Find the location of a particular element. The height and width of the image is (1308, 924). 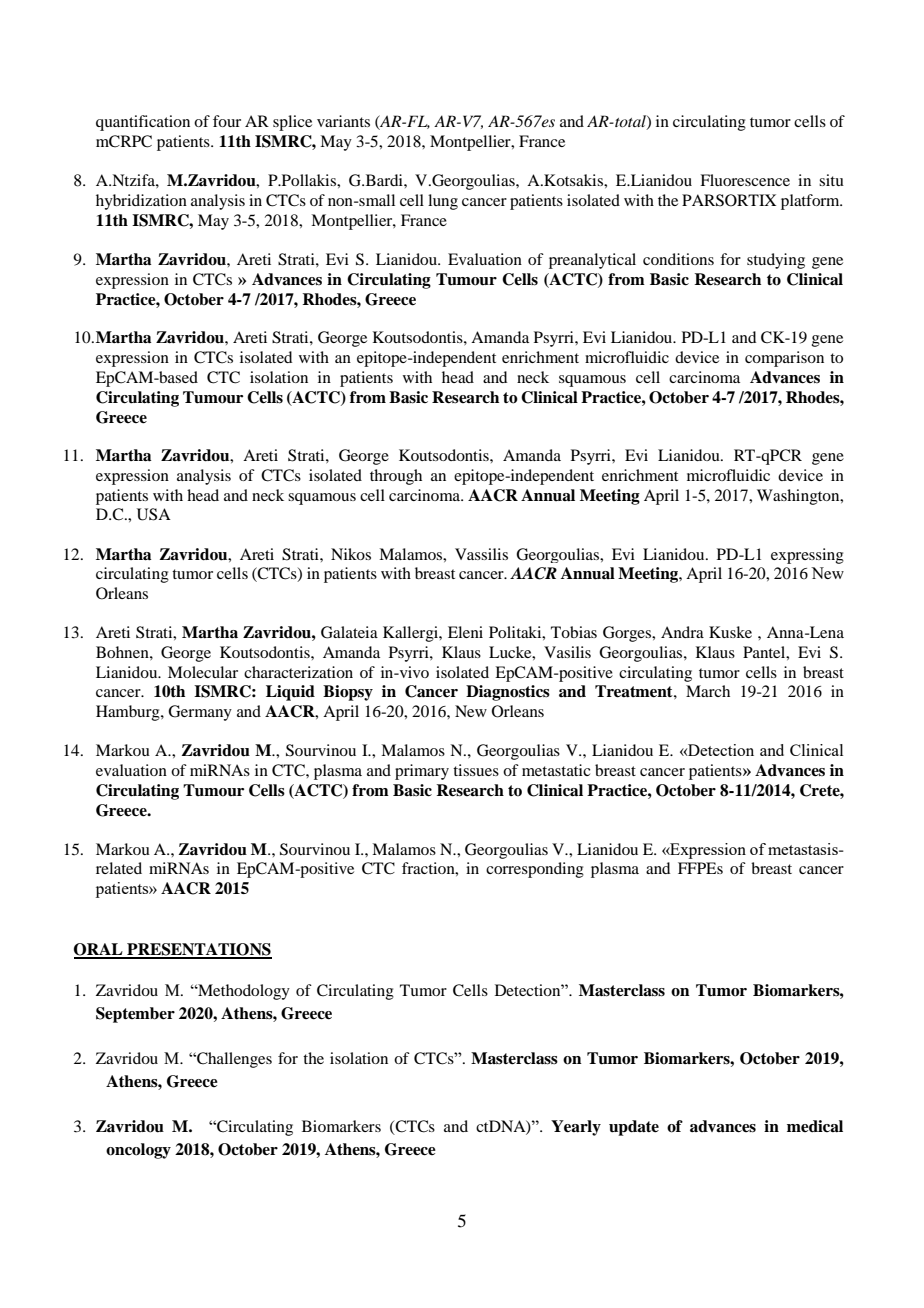

USA is located at coordinates (154, 514).
